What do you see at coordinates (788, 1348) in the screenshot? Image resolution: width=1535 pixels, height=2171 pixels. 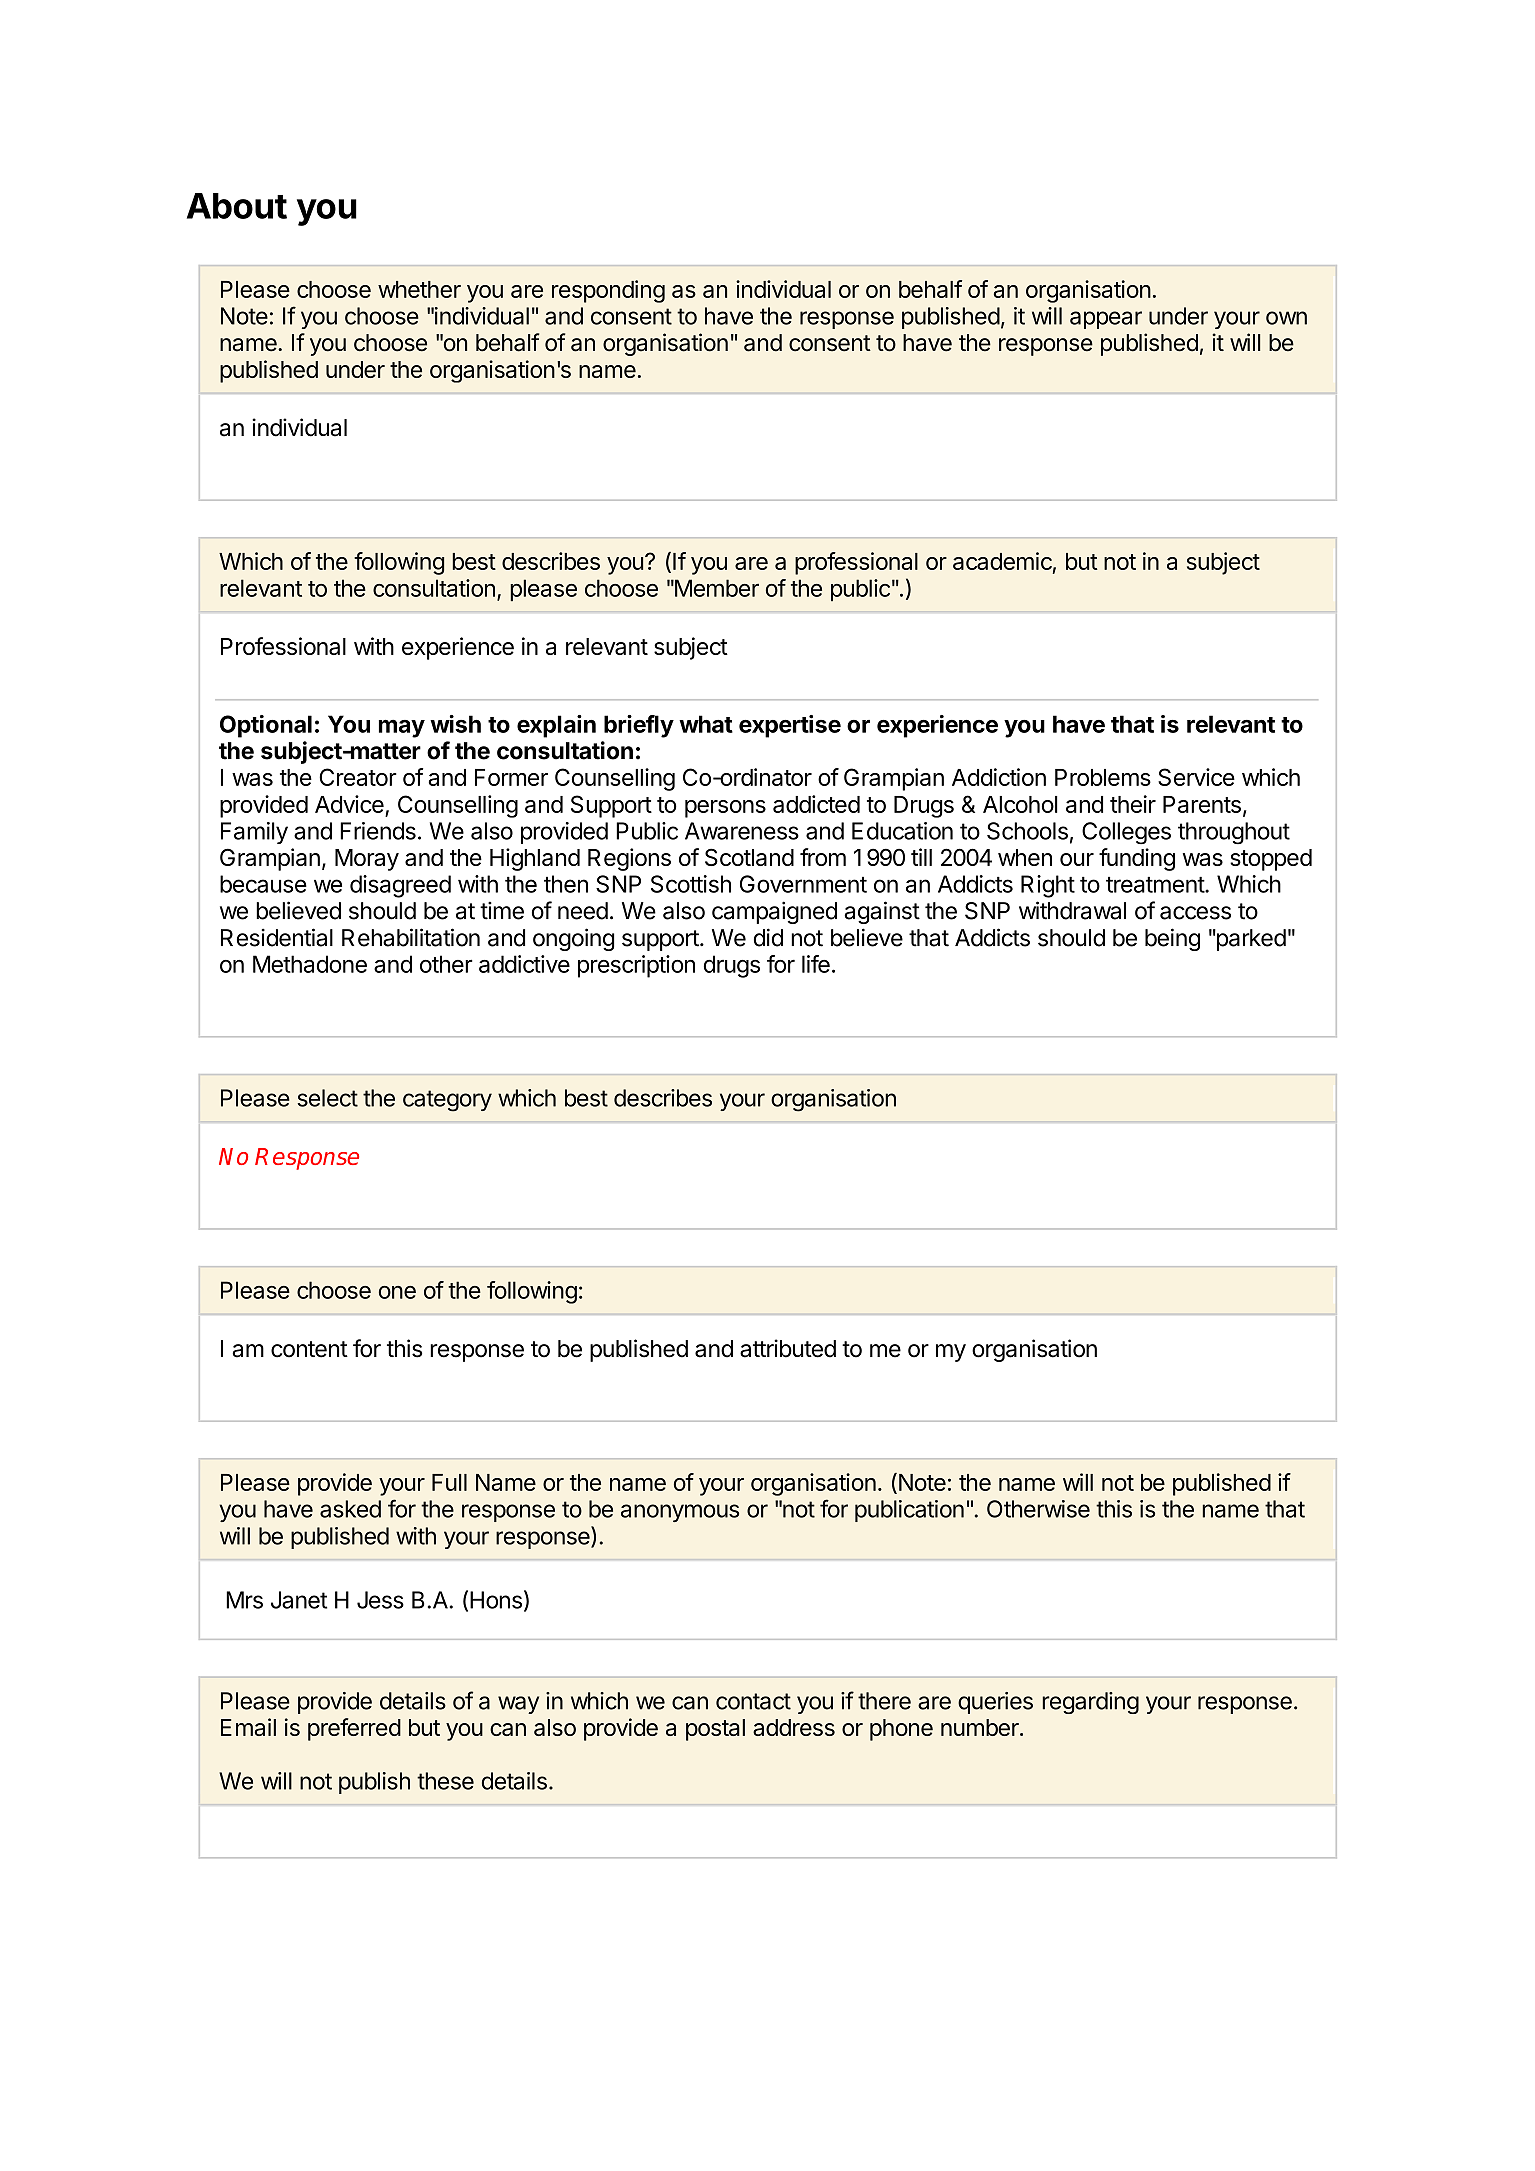 I see `attributed` at bounding box center [788, 1348].
